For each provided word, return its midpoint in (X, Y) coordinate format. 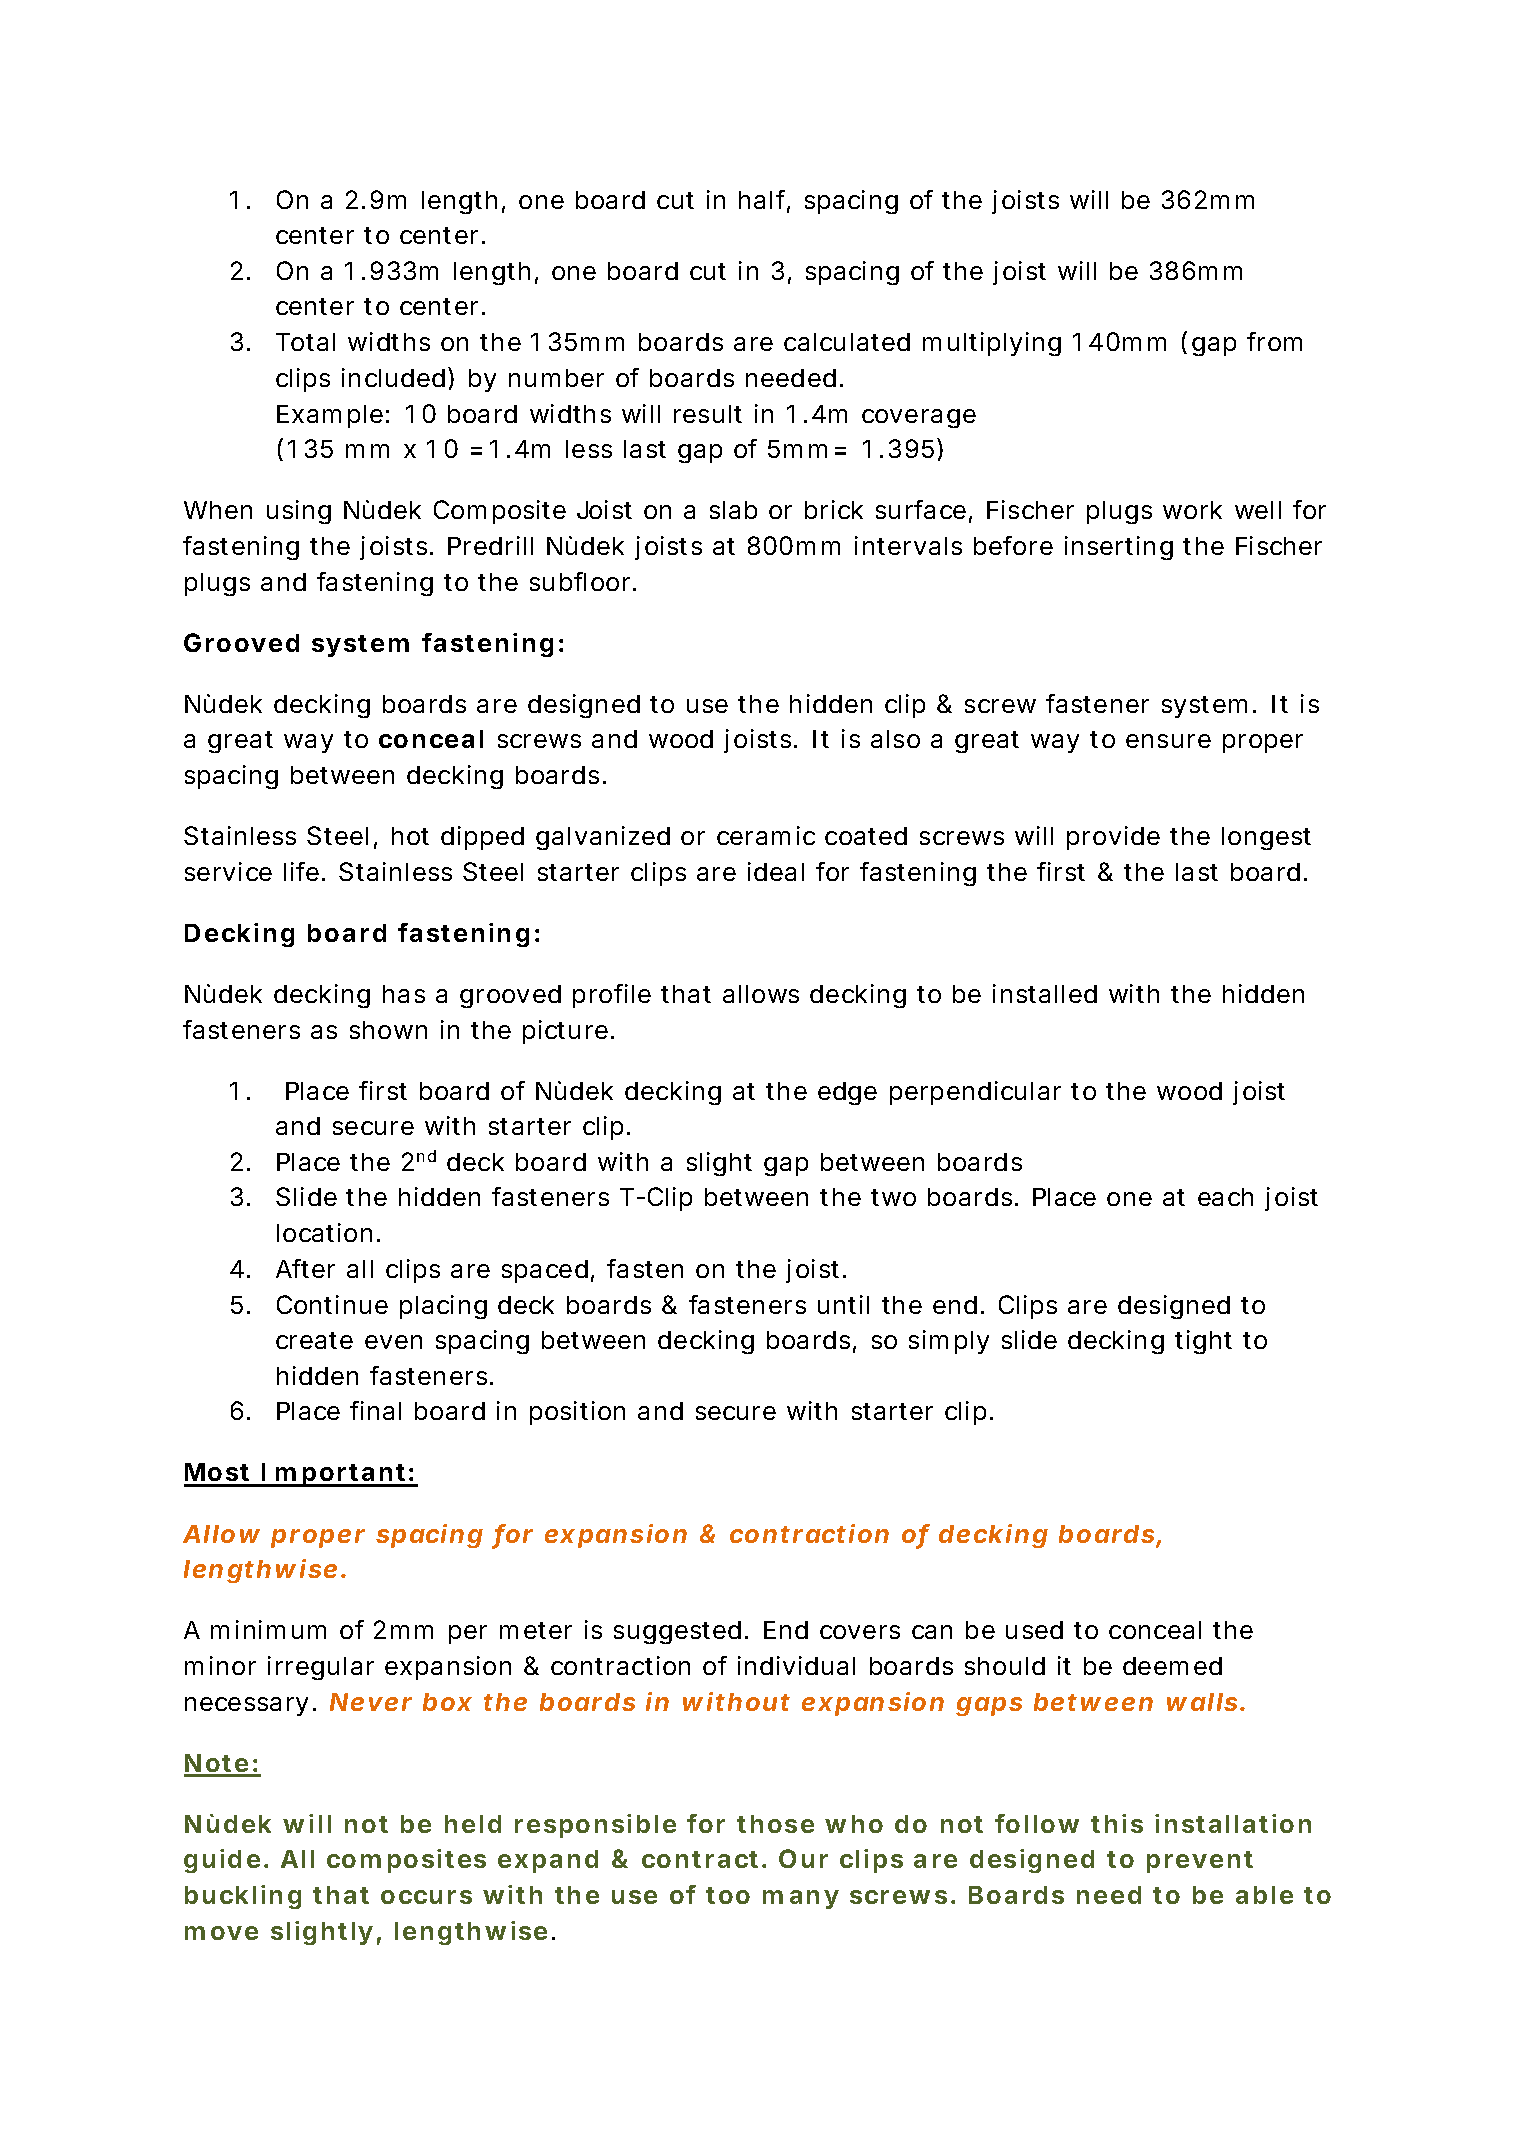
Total (305, 342)
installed (1045, 993)
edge (847, 1093)
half (764, 201)
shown (388, 1030)
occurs (426, 1897)
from (1274, 341)
